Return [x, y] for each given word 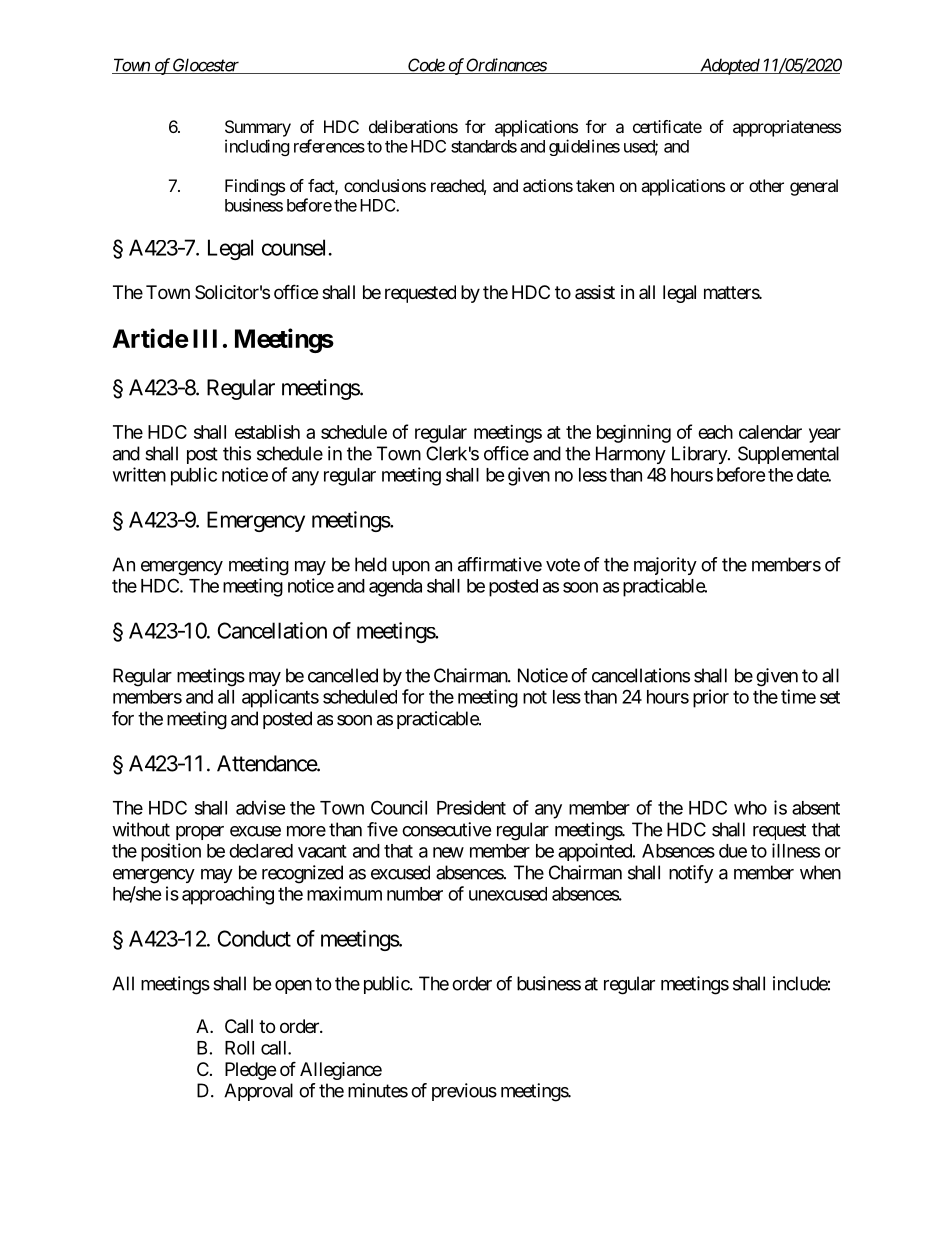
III [205, 338]
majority [665, 566]
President [471, 807]
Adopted [729, 66]
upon [411, 568]
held [371, 564]
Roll [239, 1048]
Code [426, 66]
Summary [258, 128]
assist [595, 292]
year [825, 435]
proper [200, 833]
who [750, 808]
